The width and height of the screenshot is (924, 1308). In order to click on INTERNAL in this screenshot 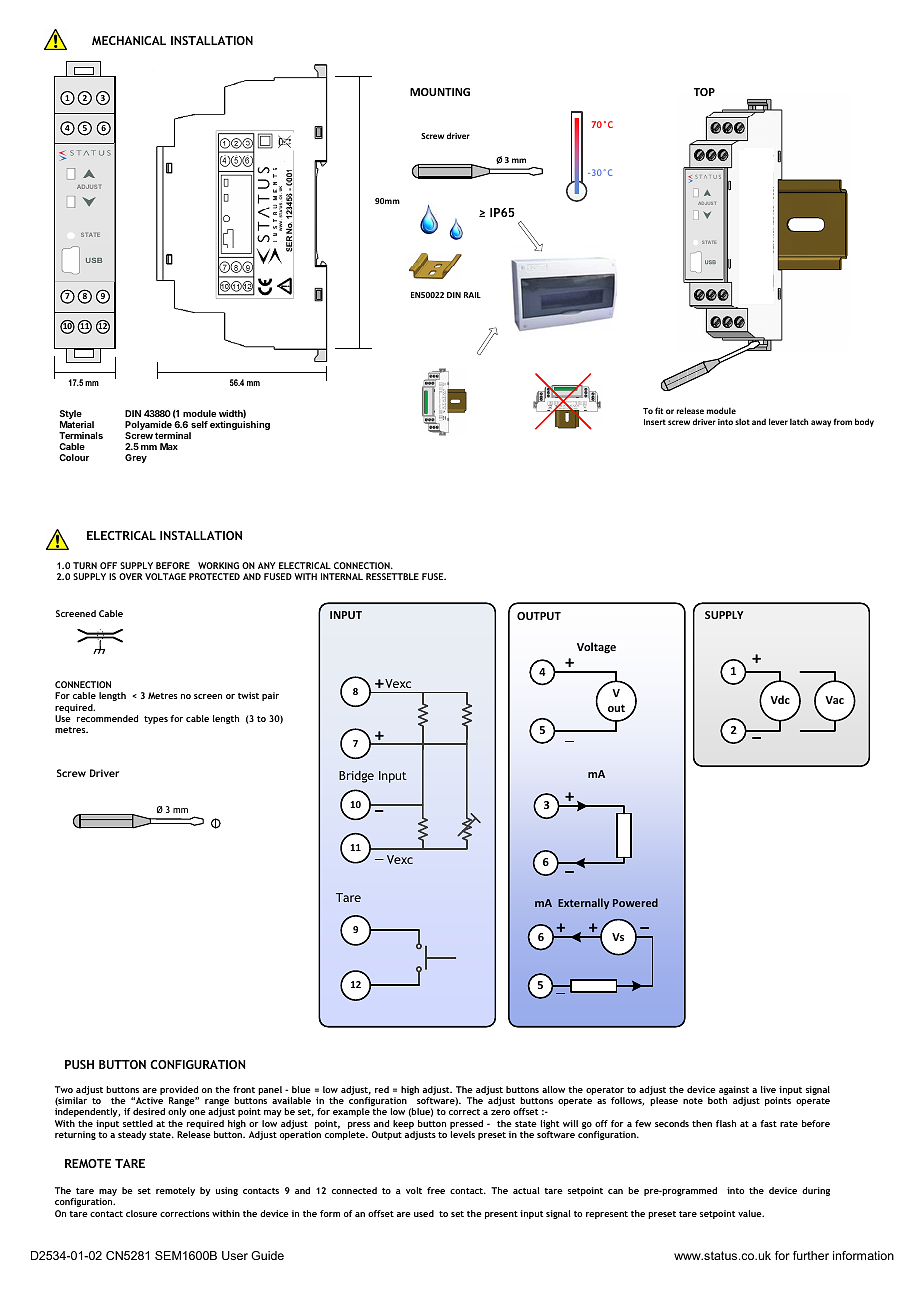, I will do `click(342, 576)`.
